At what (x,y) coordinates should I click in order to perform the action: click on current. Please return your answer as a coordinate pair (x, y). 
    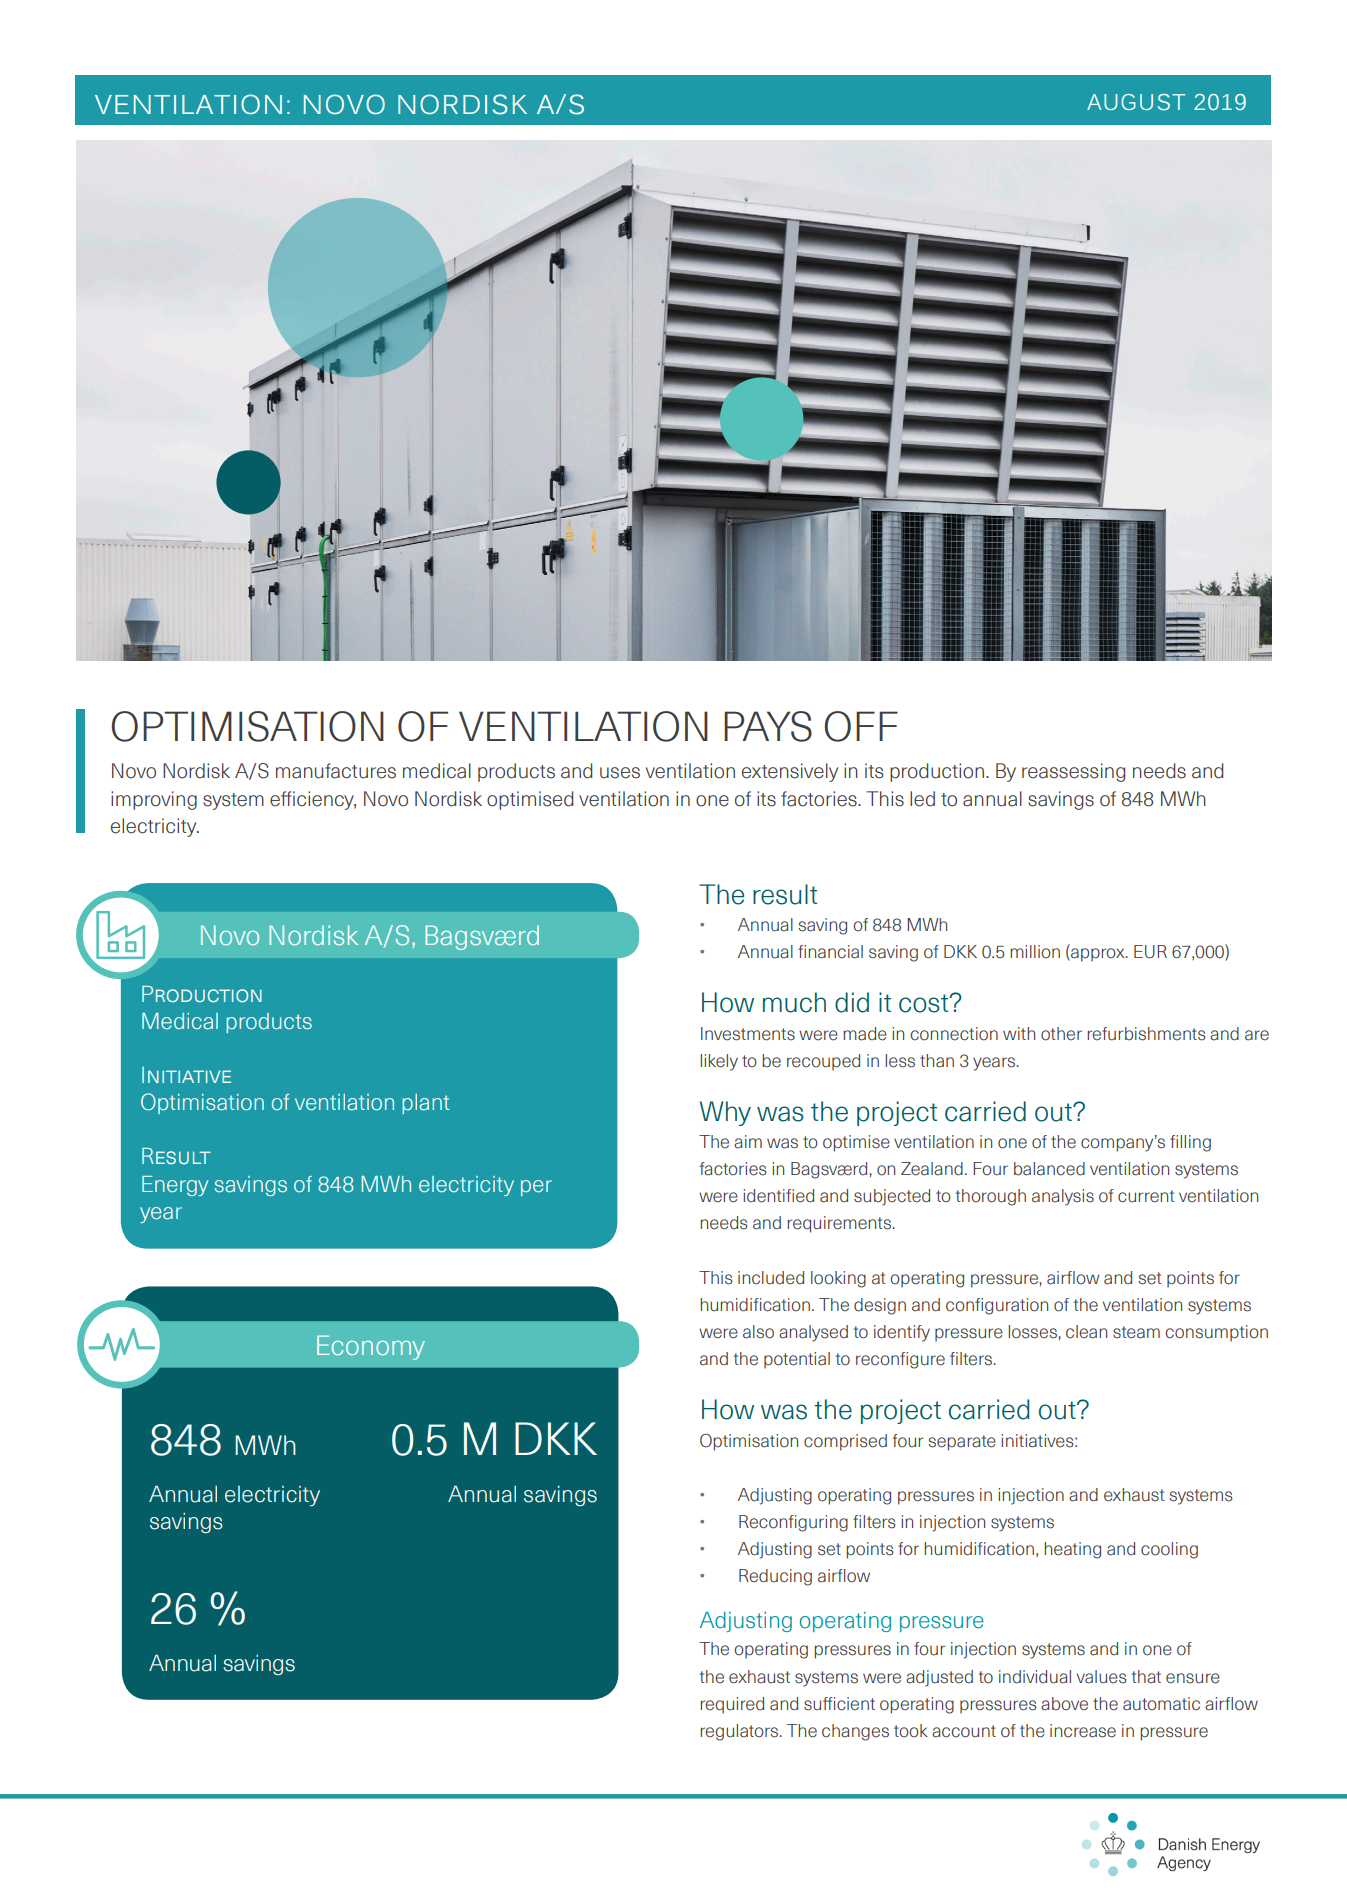
    Looking at the image, I should click on (1146, 1196).
